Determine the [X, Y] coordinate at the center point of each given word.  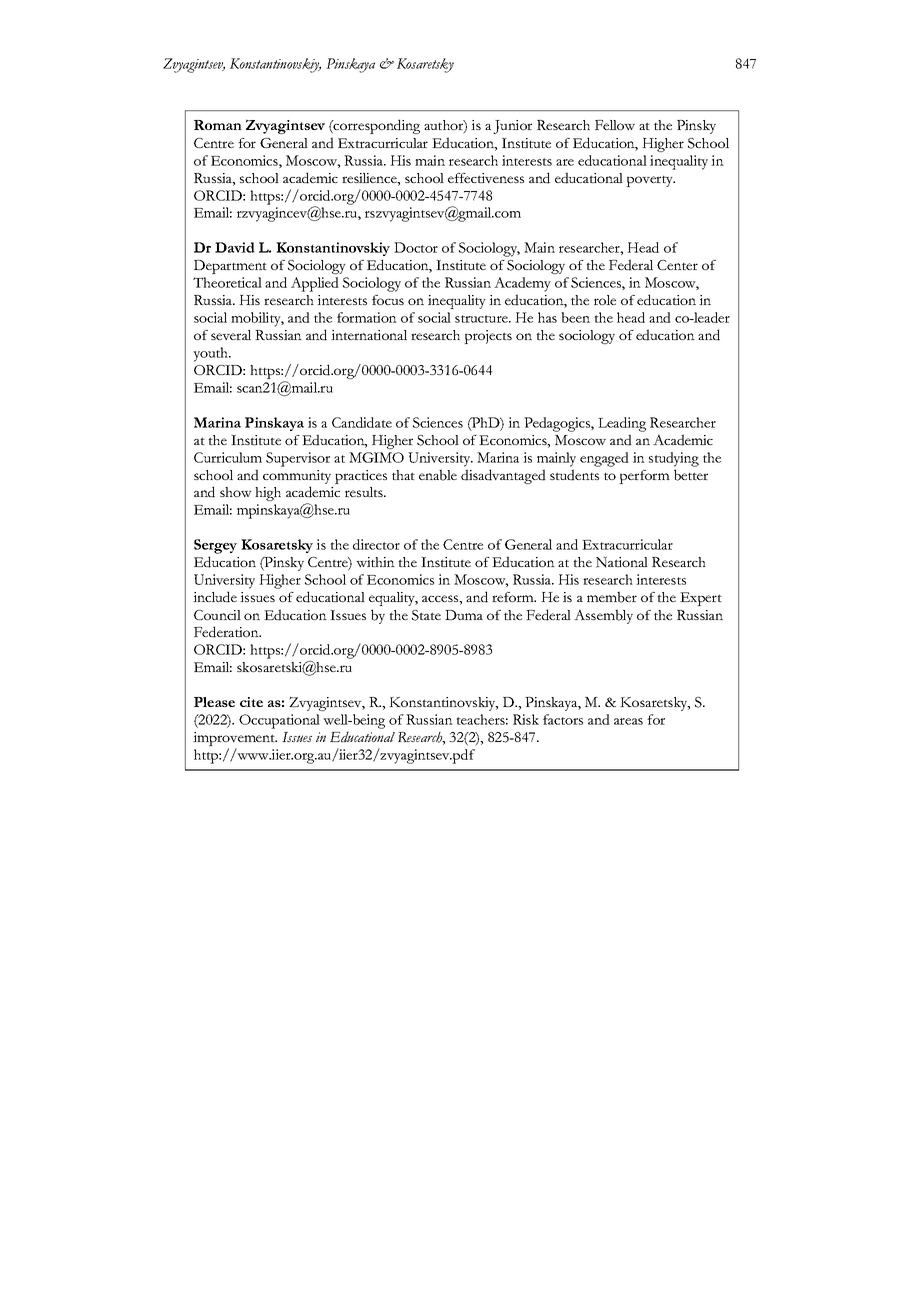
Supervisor [298, 459]
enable [438, 475]
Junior [512, 127]
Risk [526, 719]
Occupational [279, 721]
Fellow [615, 125]
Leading [622, 424]
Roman [218, 125]
